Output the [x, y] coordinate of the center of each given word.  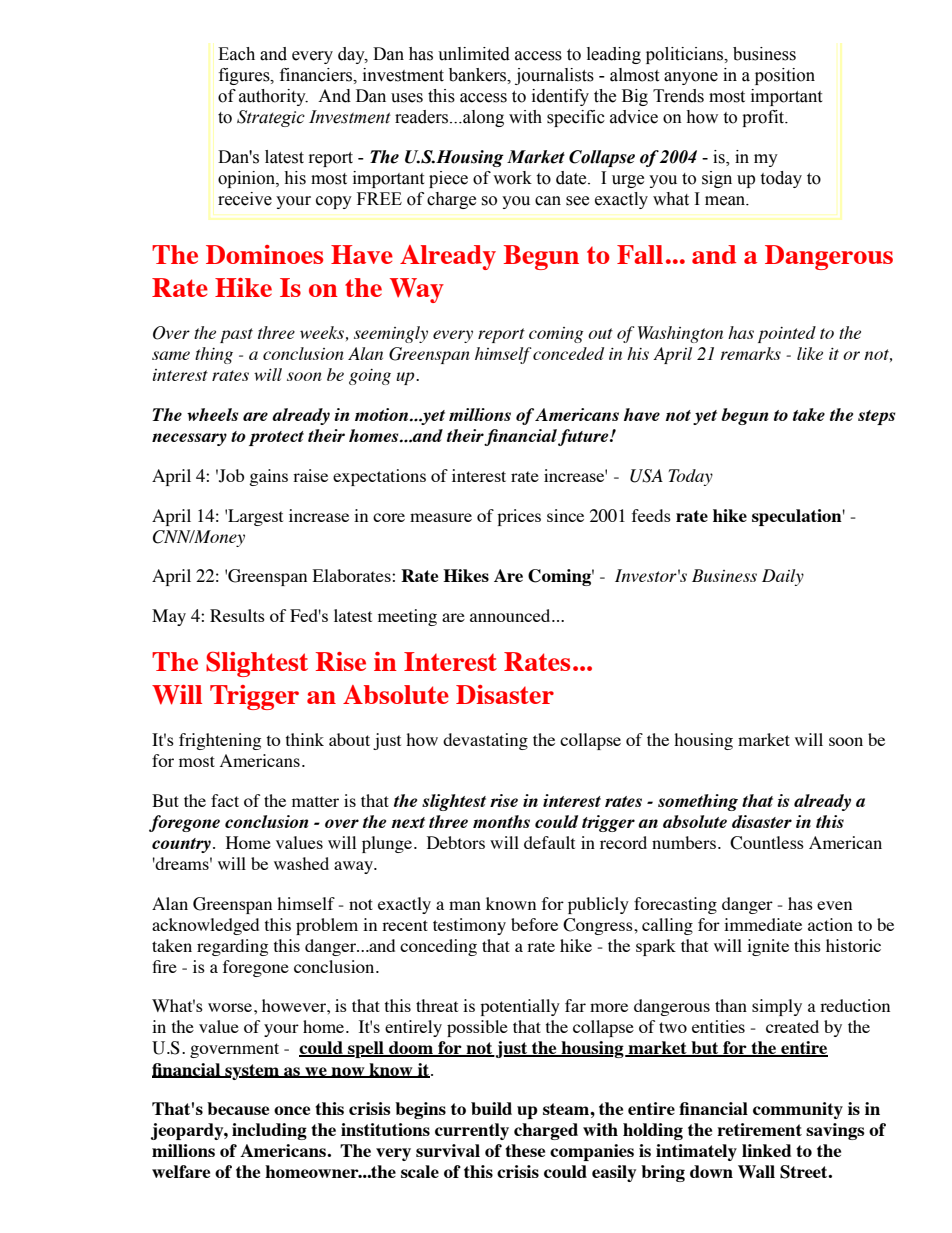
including [269, 1131]
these [525, 1150]
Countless [767, 843]
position [785, 76]
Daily [783, 577]
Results [237, 615]
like [810, 353]
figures [245, 76]
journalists [554, 76]
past [236, 335]
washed [301, 863]
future [583, 437]
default [549, 842]
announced [511, 615]
